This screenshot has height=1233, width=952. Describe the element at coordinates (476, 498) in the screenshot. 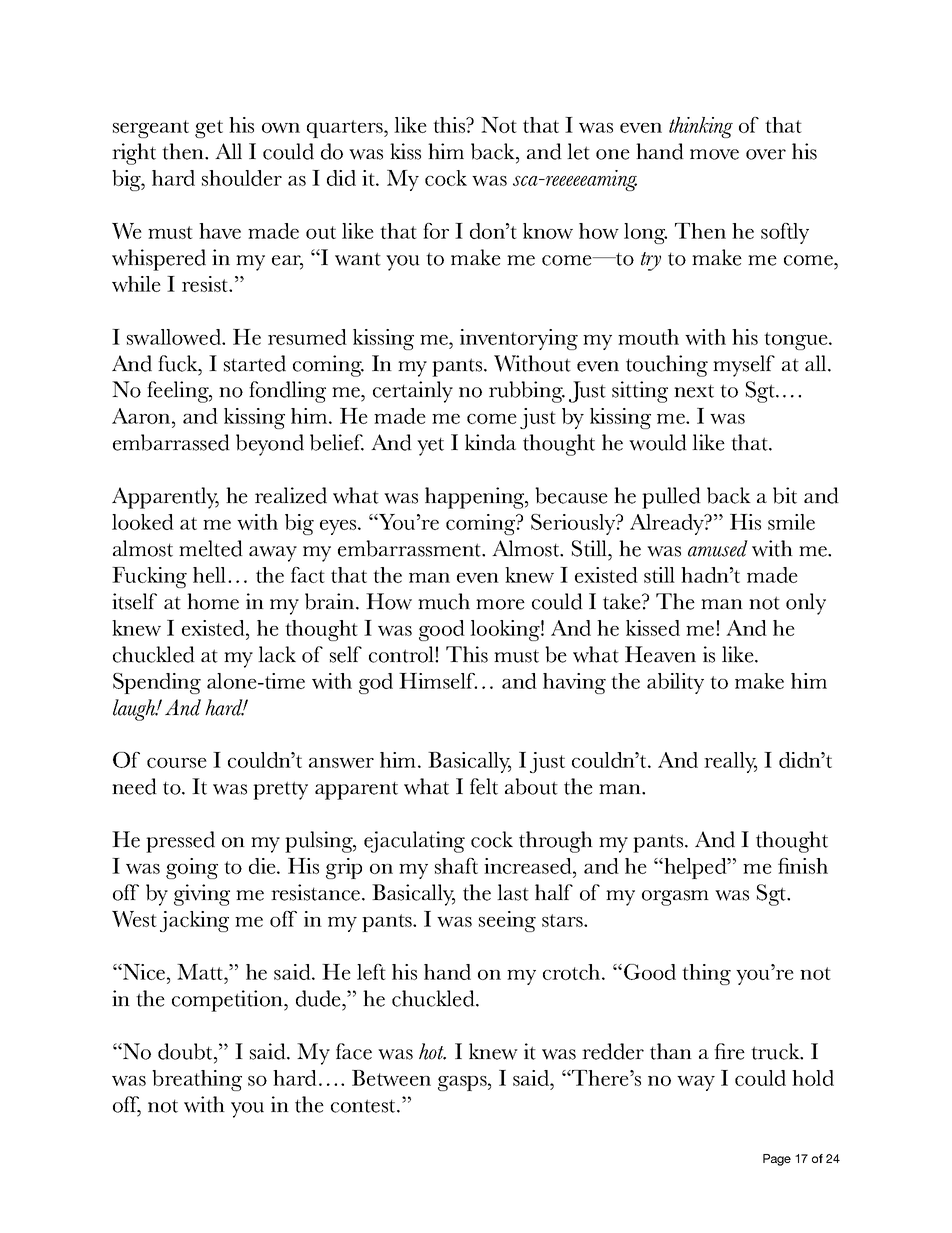

I see `happening` at that location.
